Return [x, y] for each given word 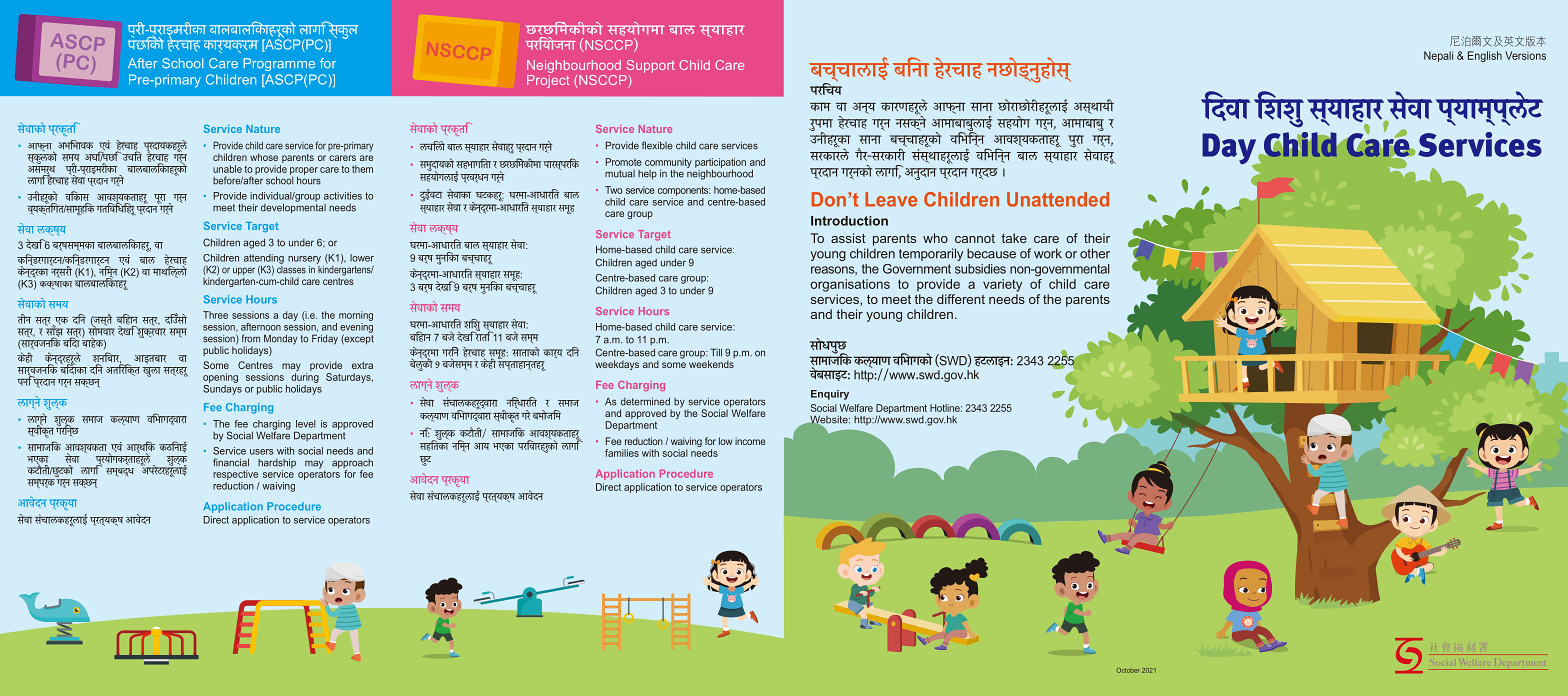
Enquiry [830, 395]
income [750, 441]
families [622, 453]
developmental [293, 207]
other [1095, 253]
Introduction [849, 221]
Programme [279, 64]
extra [362, 365]
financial [231, 462]
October [1128, 670]
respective [235, 475]
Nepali [1438, 56]
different [961, 299]
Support [650, 66]
